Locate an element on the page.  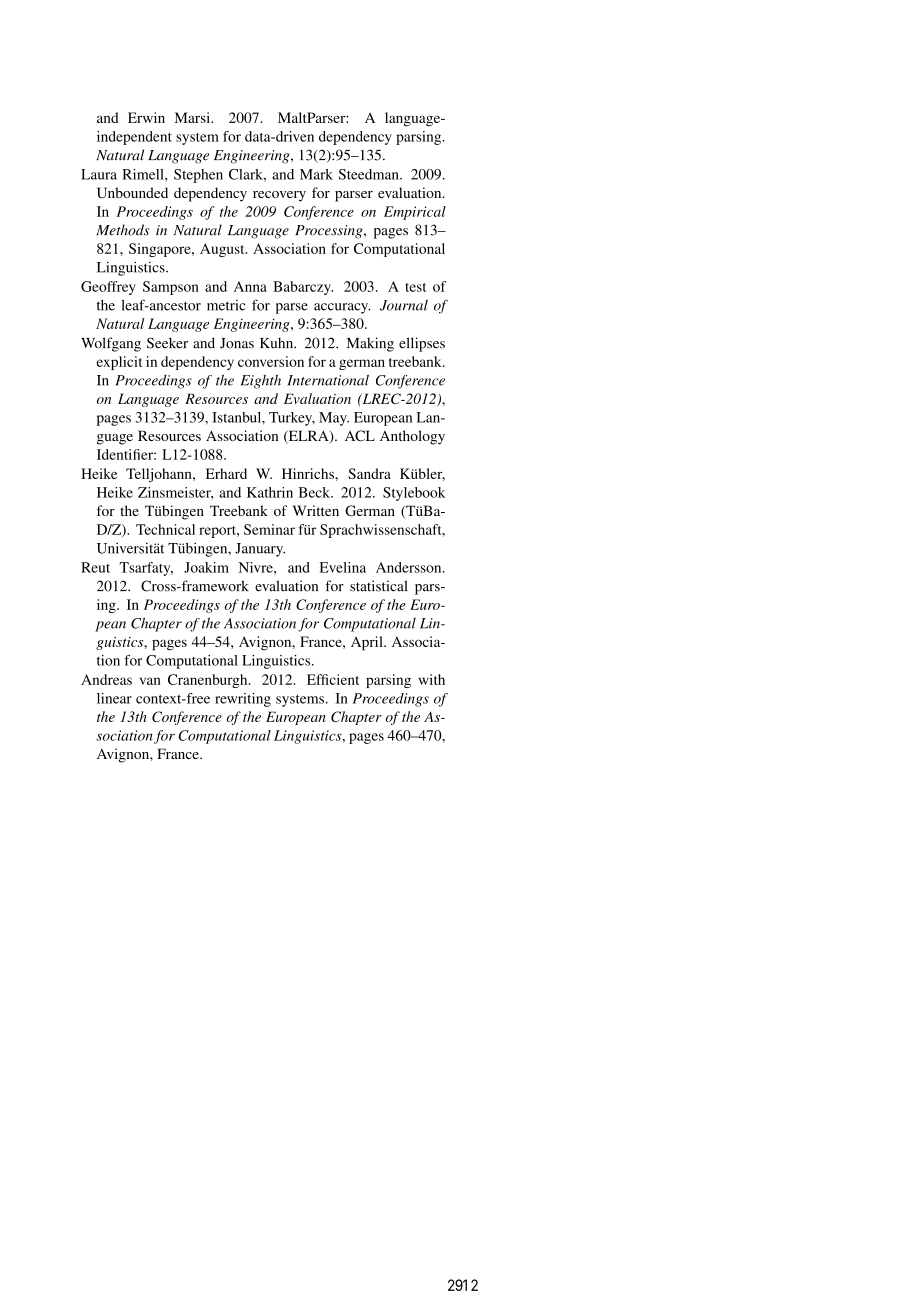
Steedman is located at coordinates (370, 174).
